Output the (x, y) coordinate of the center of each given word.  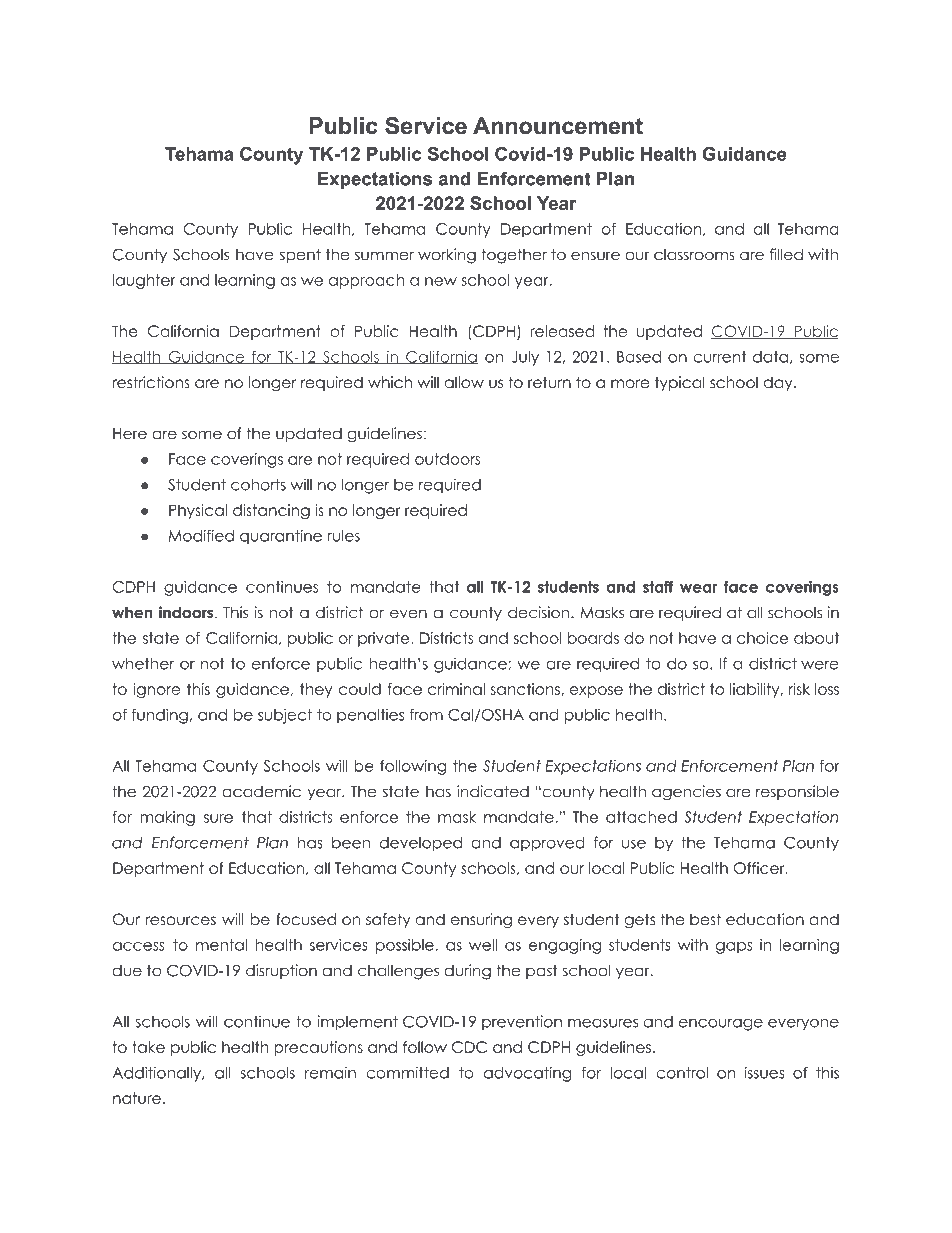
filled (786, 254)
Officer (760, 868)
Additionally (157, 1074)
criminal (456, 689)
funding (160, 716)
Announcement (558, 126)
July (525, 358)
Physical (198, 511)
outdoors (447, 459)
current (720, 357)
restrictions (151, 382)
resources (181, 920)
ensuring (481, 921)
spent (300, 256)
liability (756, 690)
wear (699, 588)
